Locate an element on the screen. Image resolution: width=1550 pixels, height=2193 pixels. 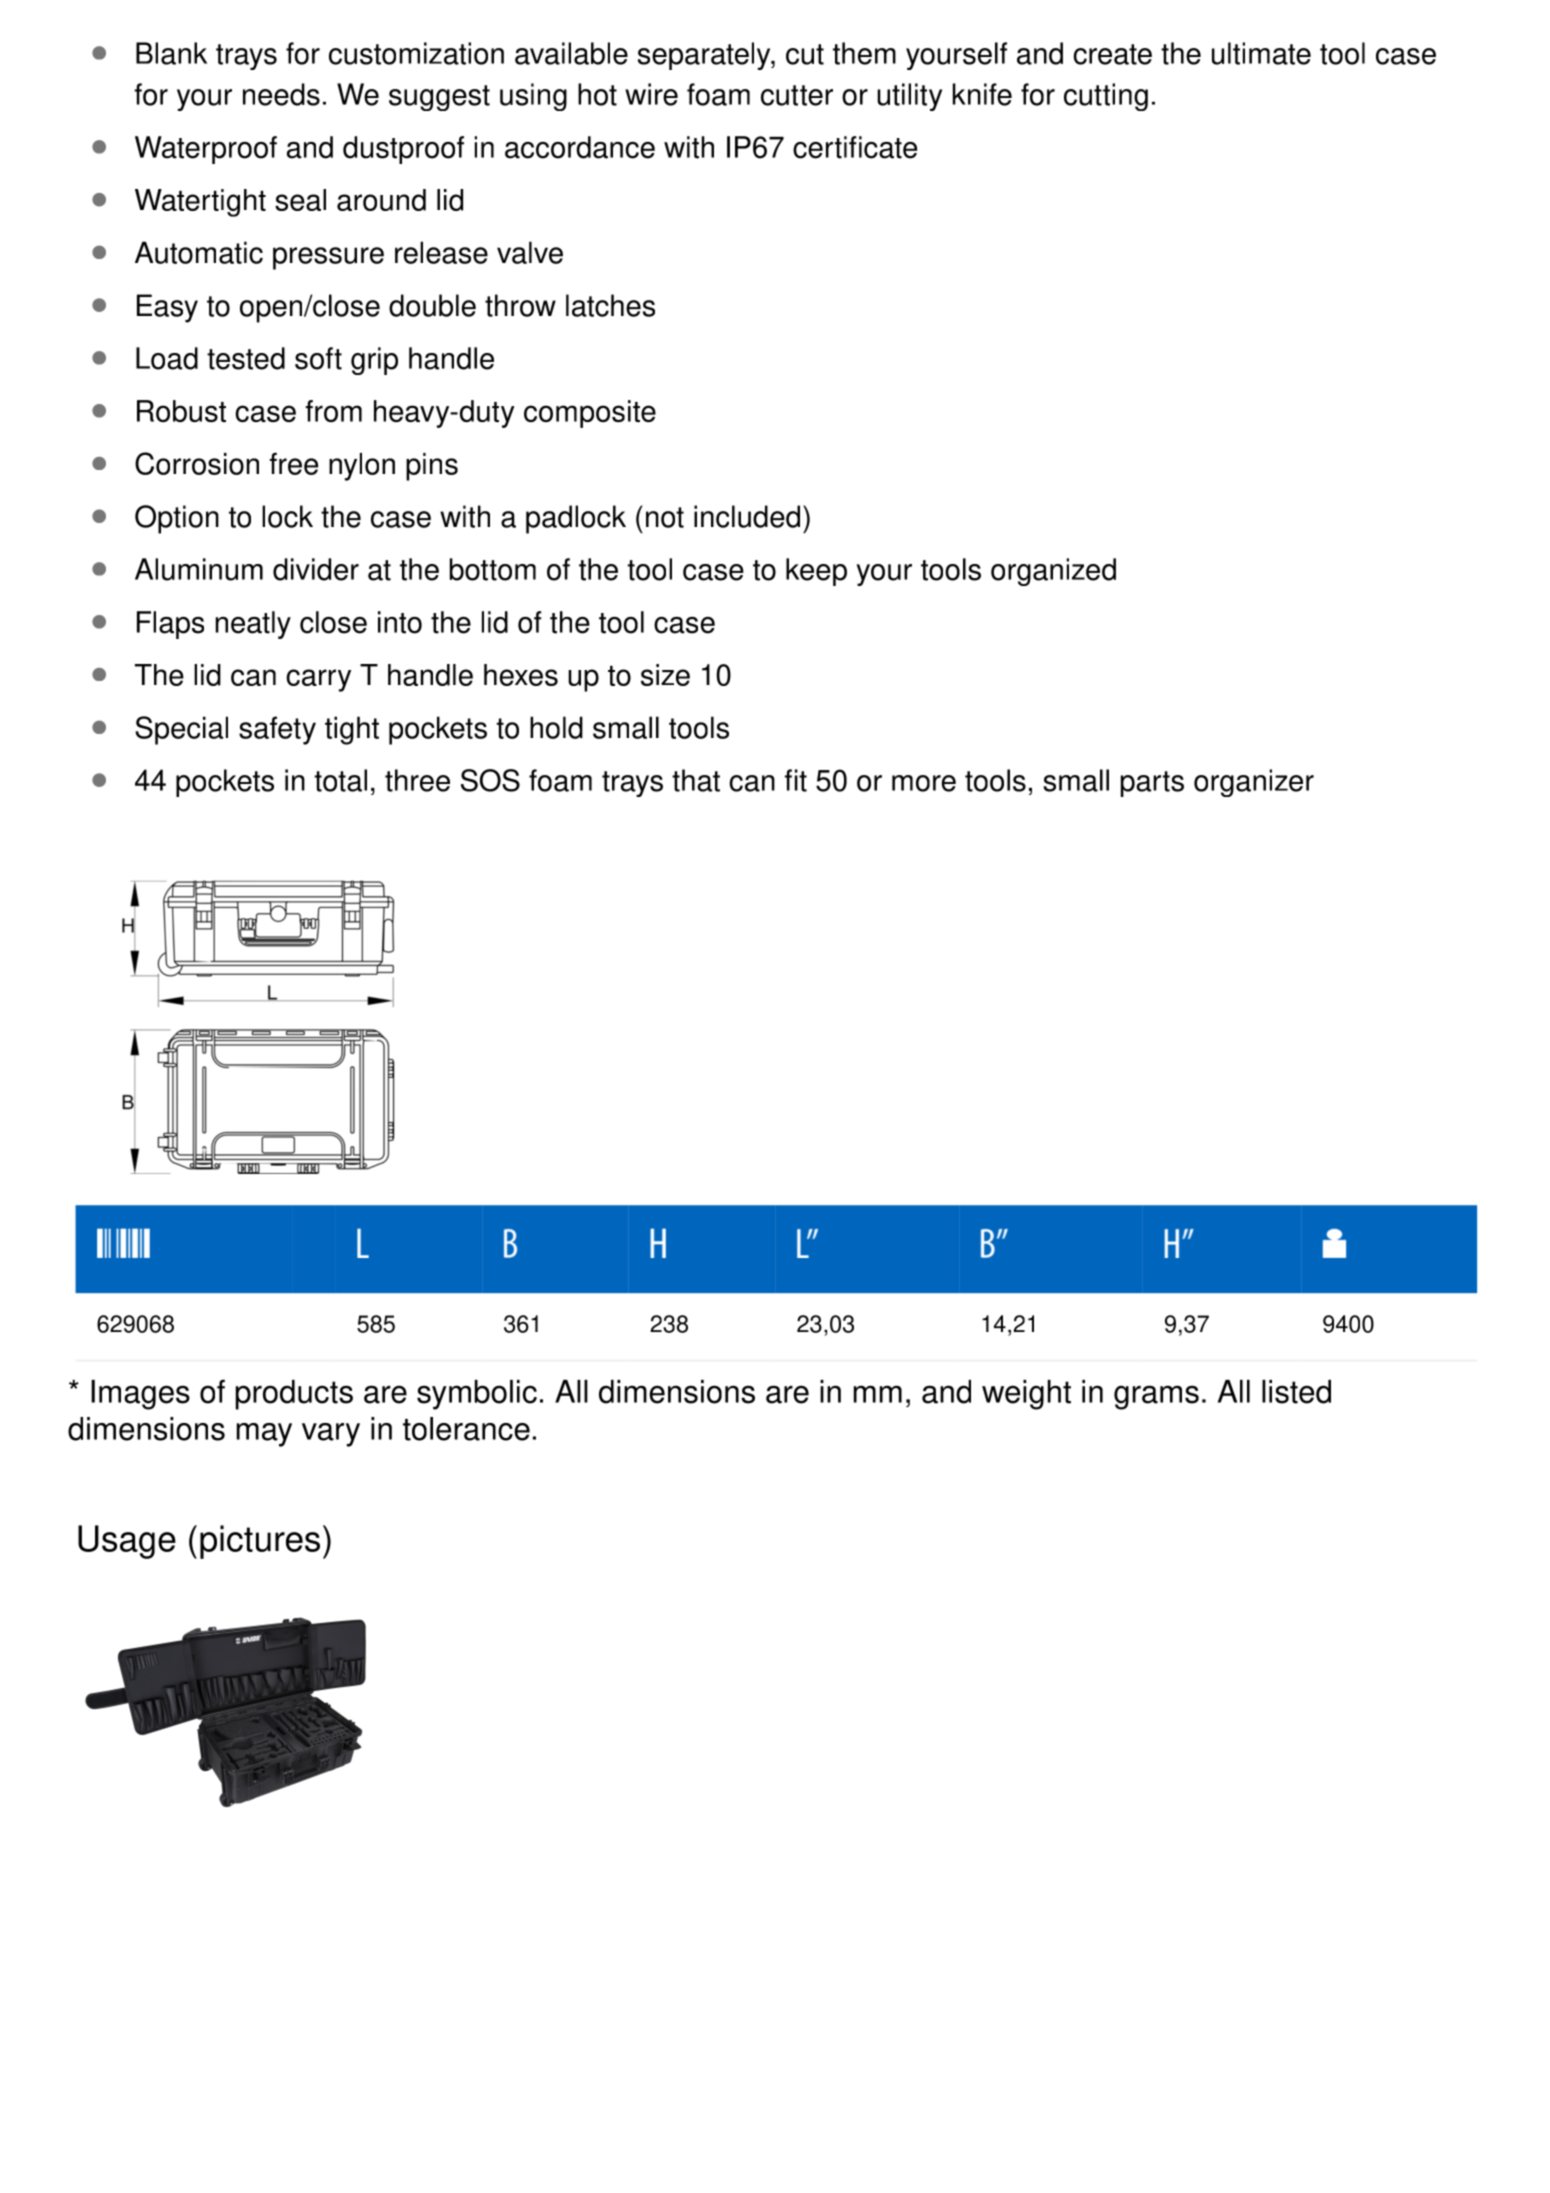
cutting is located at coordinates (1106, 97).
